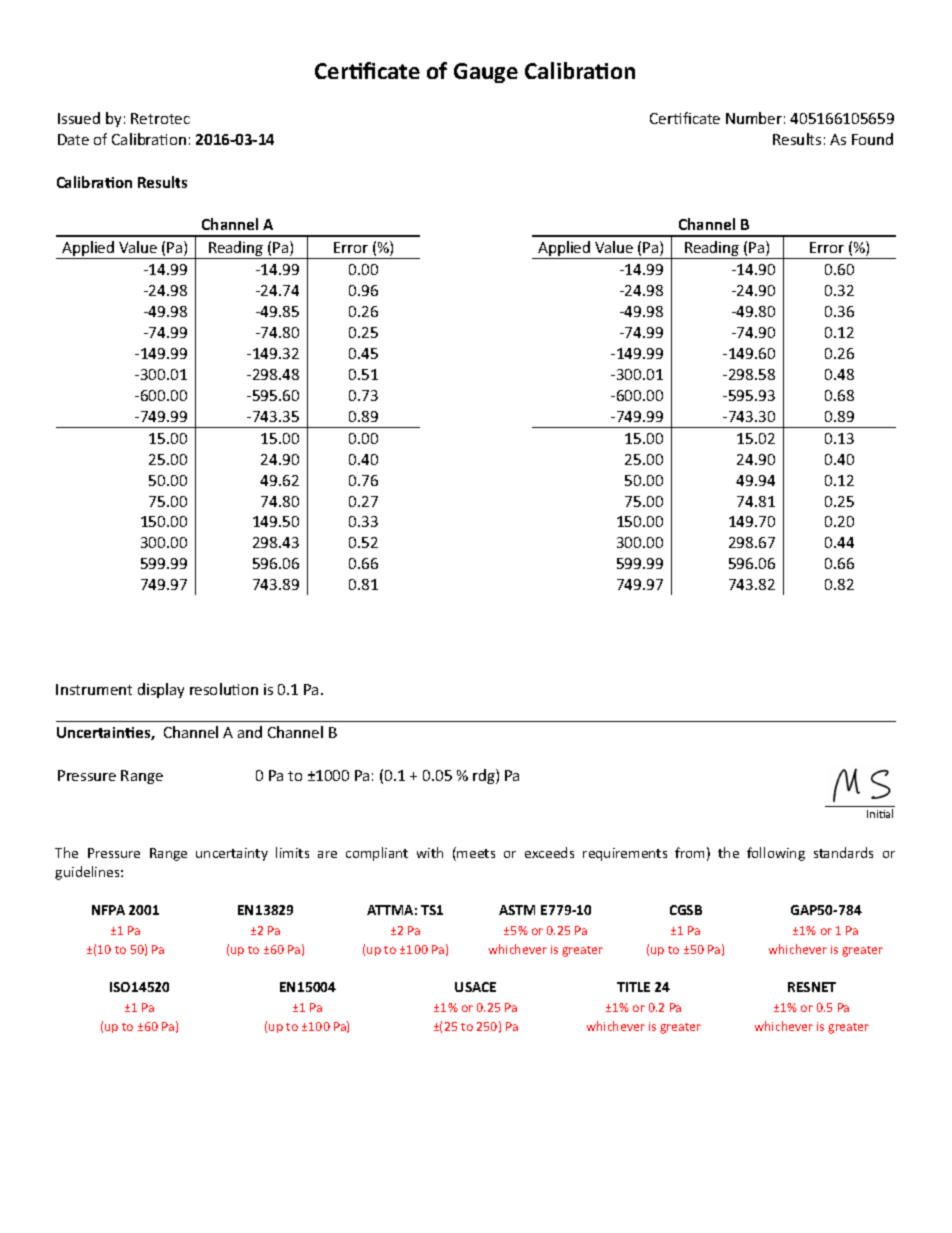  What do you see at coordinates (94, 689) in the screenshot?
I see `Instrument` at bounding box center [94, 689].
